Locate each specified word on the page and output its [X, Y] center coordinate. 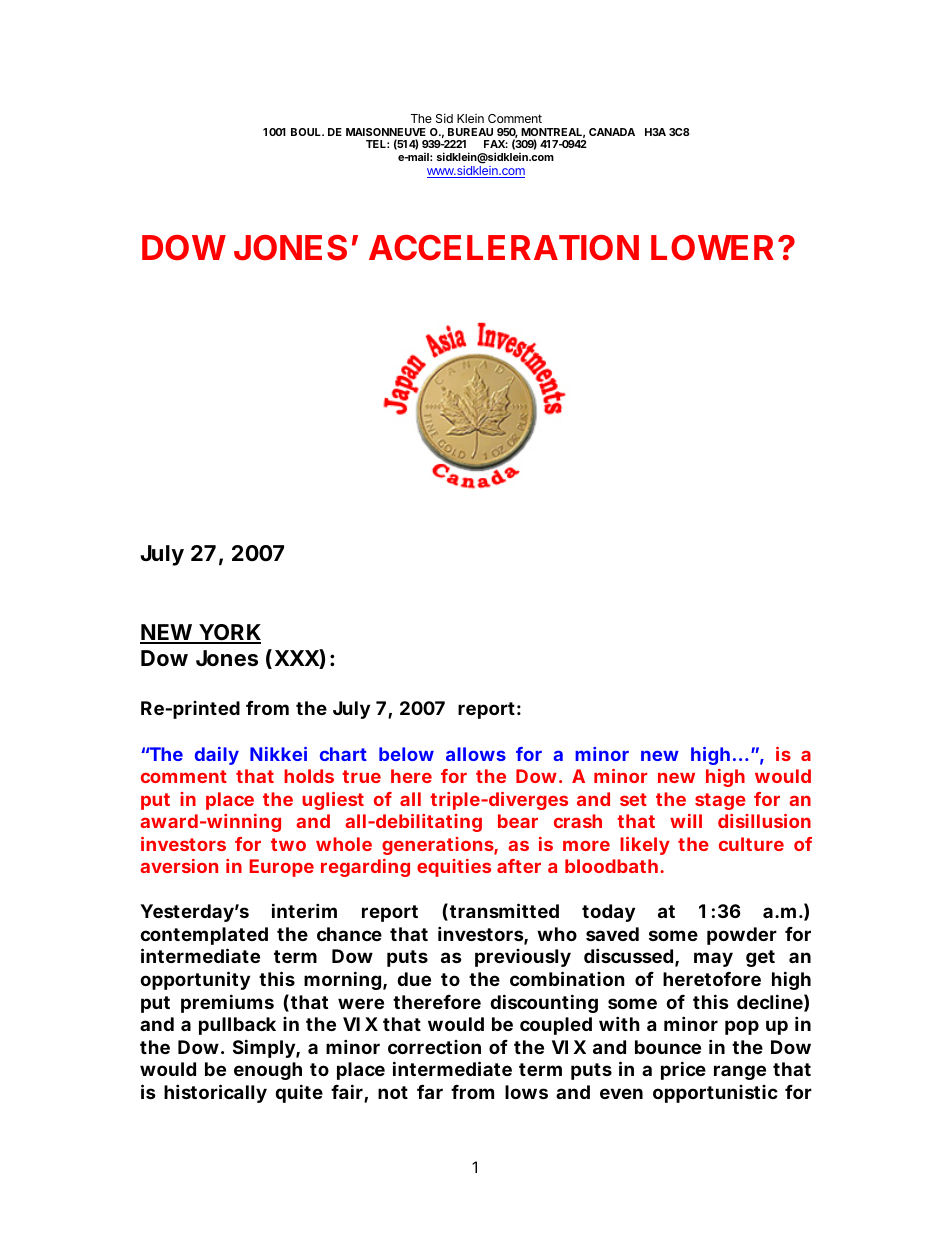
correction [434, 1047]
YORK [229, 633]
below [406, 754]
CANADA [612, 132]
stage [720, 801]
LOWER [712, 248]
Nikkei [278, 754]
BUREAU [470, 132]
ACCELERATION [504, 248]
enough [268, 1071]
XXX [297, 658]
